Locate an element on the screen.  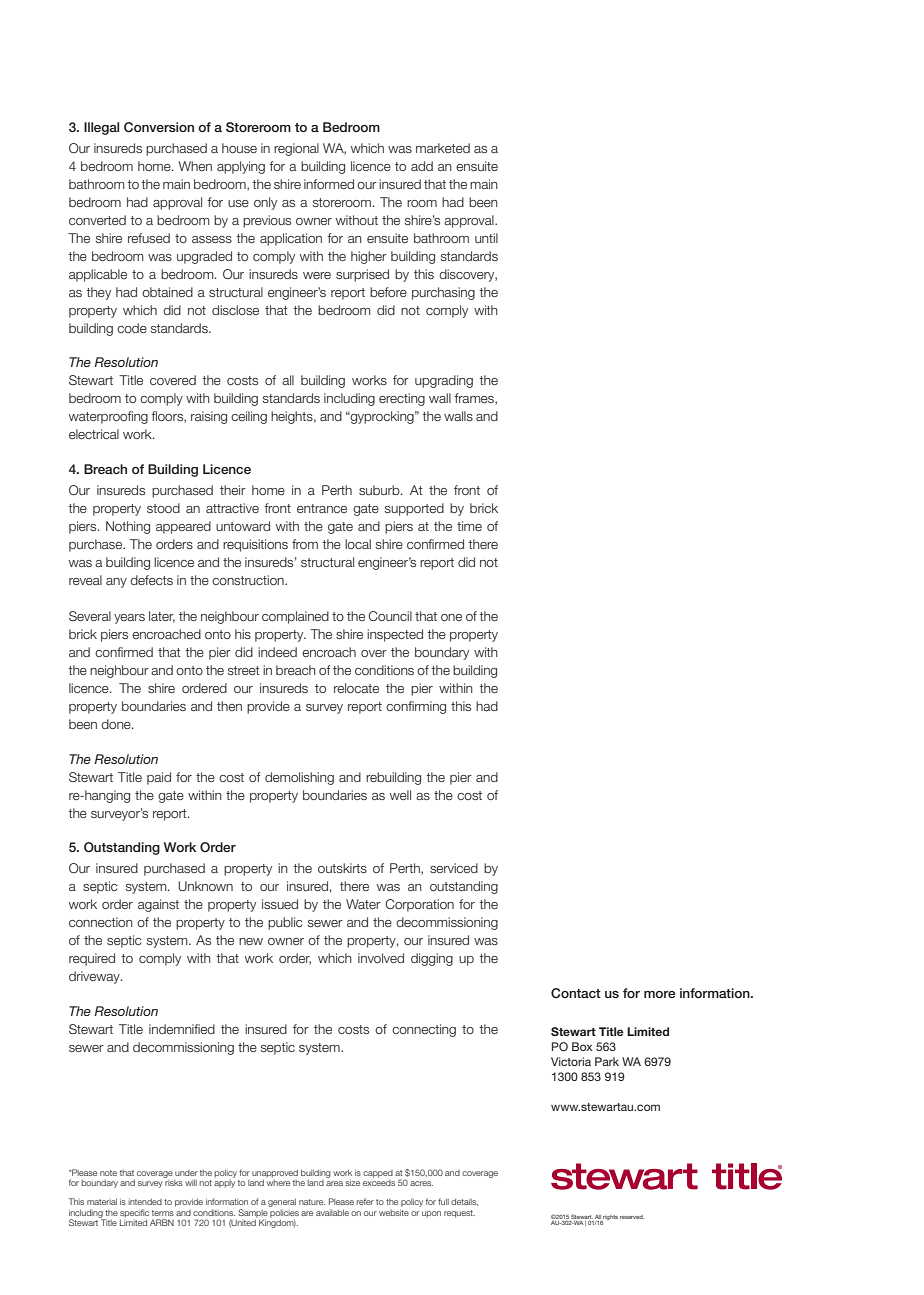
stood is located at coordinates (163, 508).
